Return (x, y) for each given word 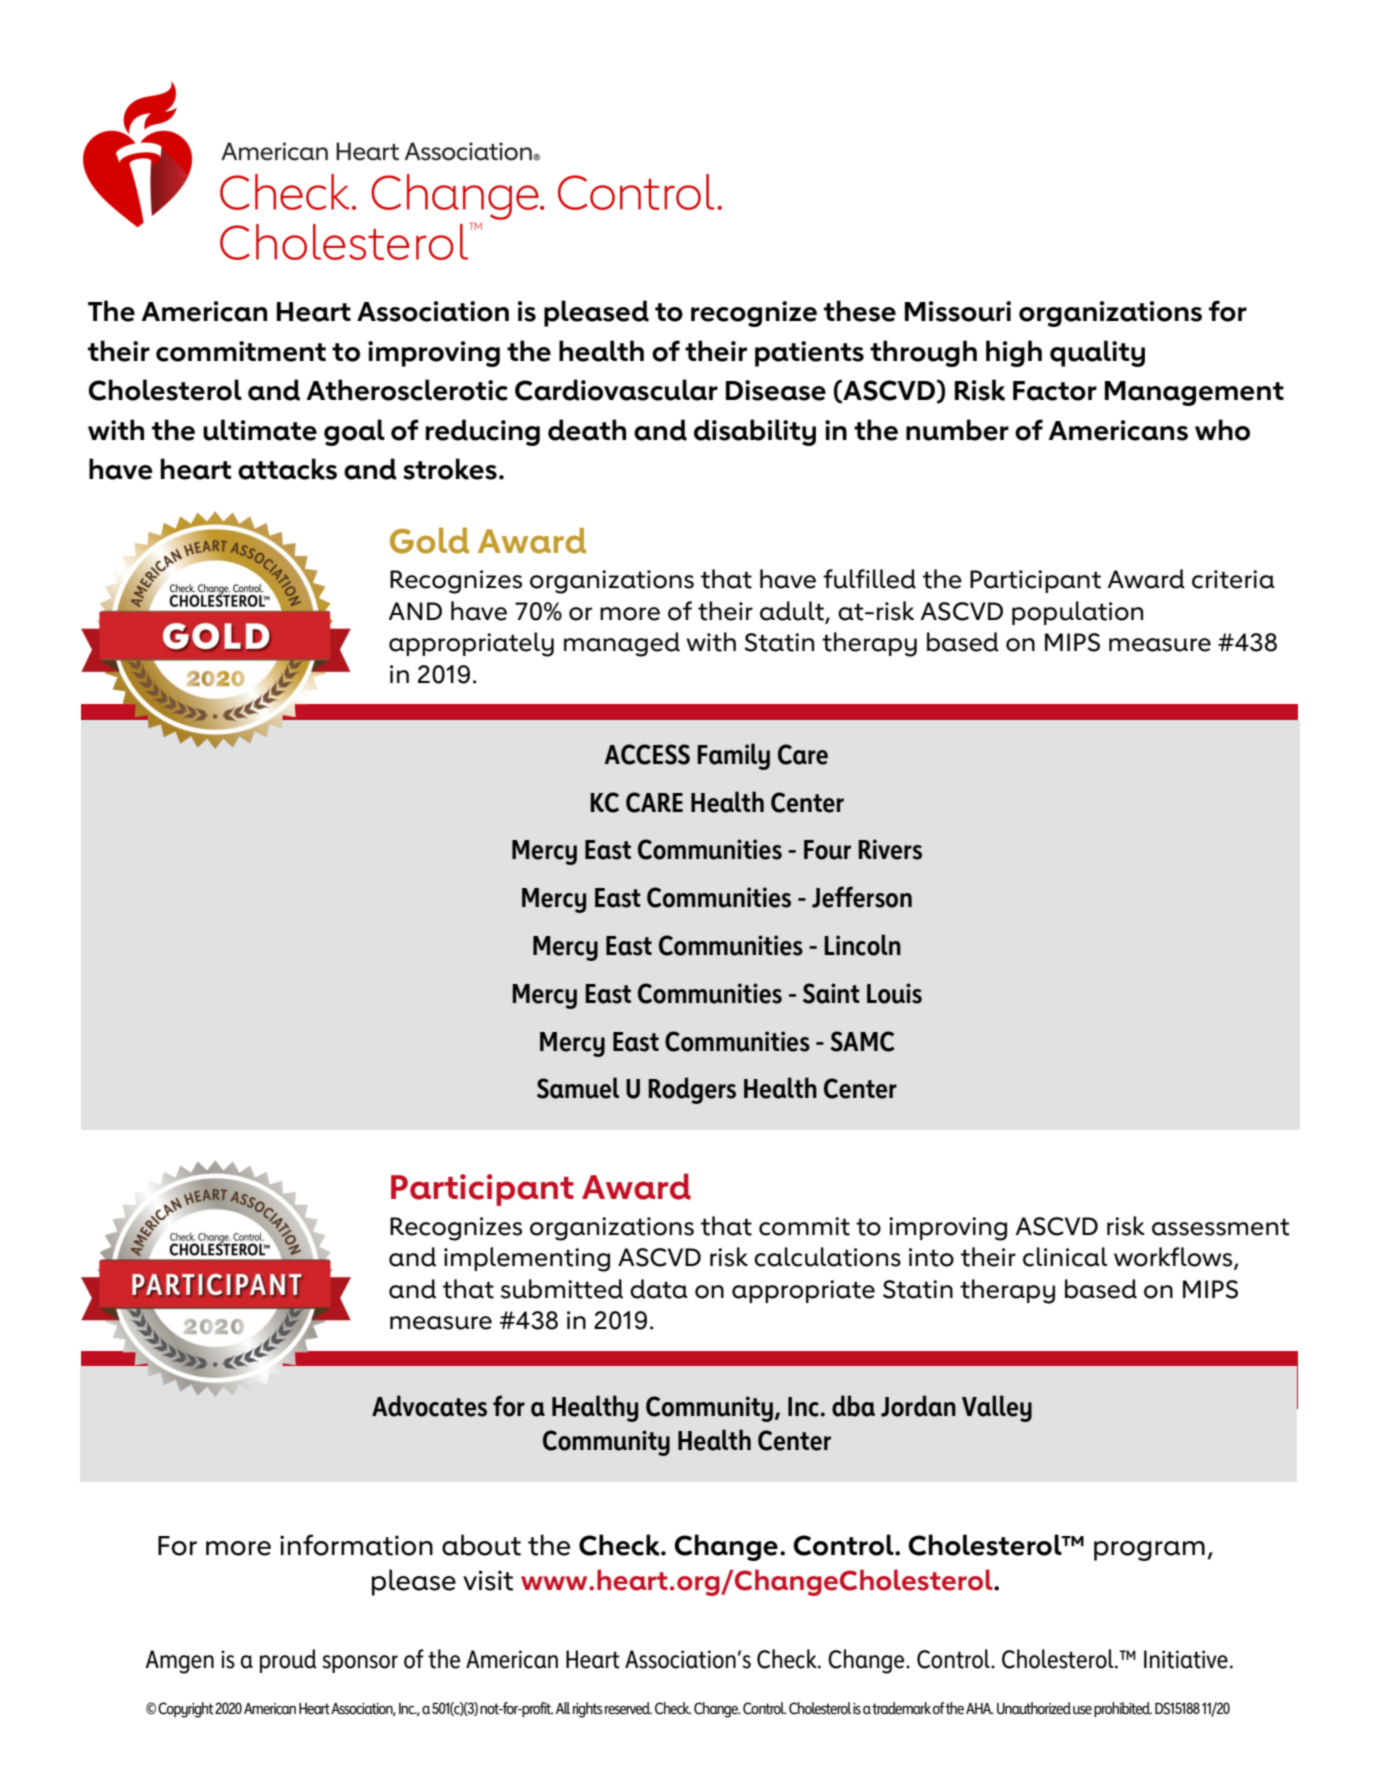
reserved (628, 1708)
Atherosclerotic (407, 390)
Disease (776, 390)
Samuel (578, 1088)
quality (1097, 353)
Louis (894, 993)
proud (288, 1661)
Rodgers (692, 1090)
